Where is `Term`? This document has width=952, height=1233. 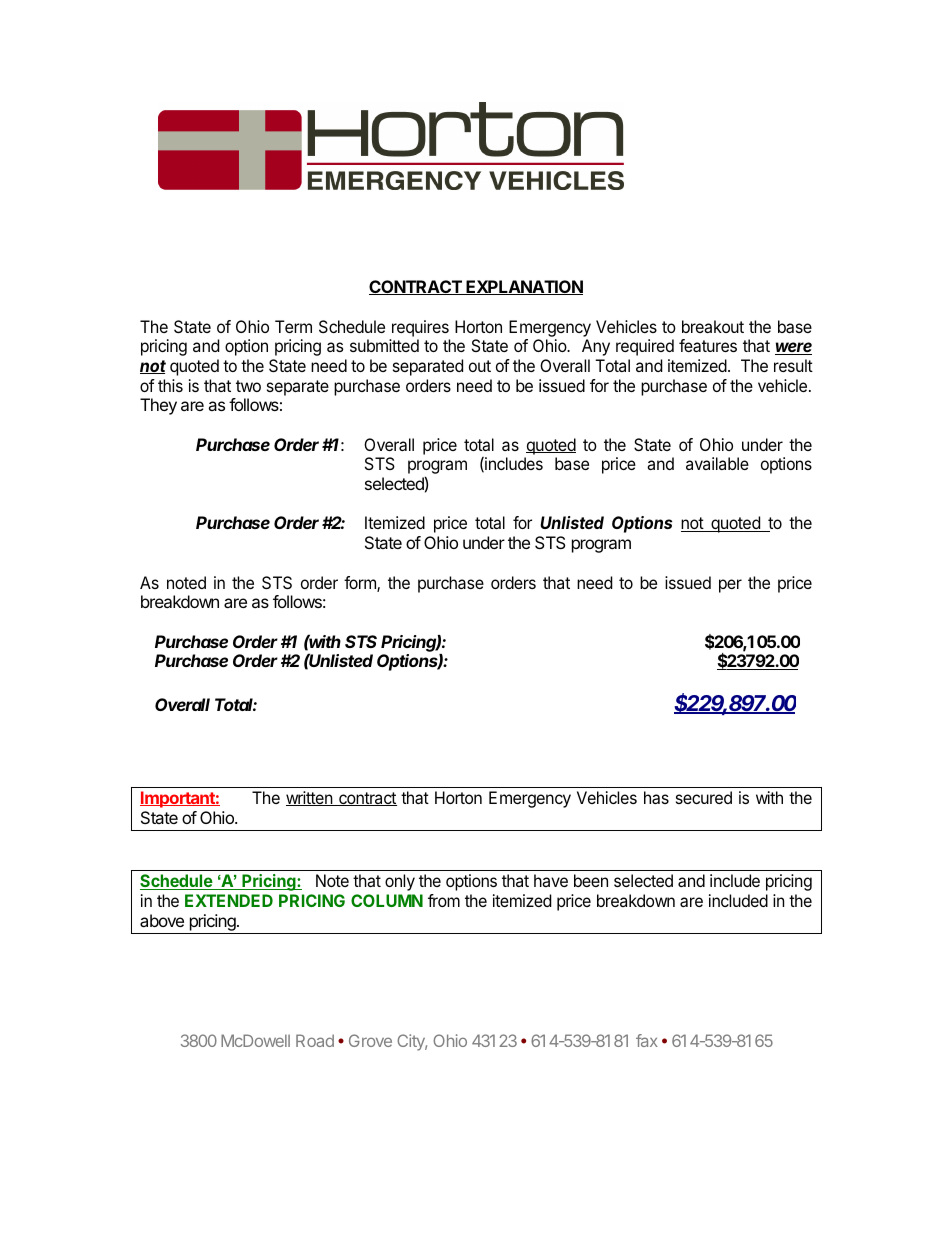
Term is located at coordinates (293, 326).
